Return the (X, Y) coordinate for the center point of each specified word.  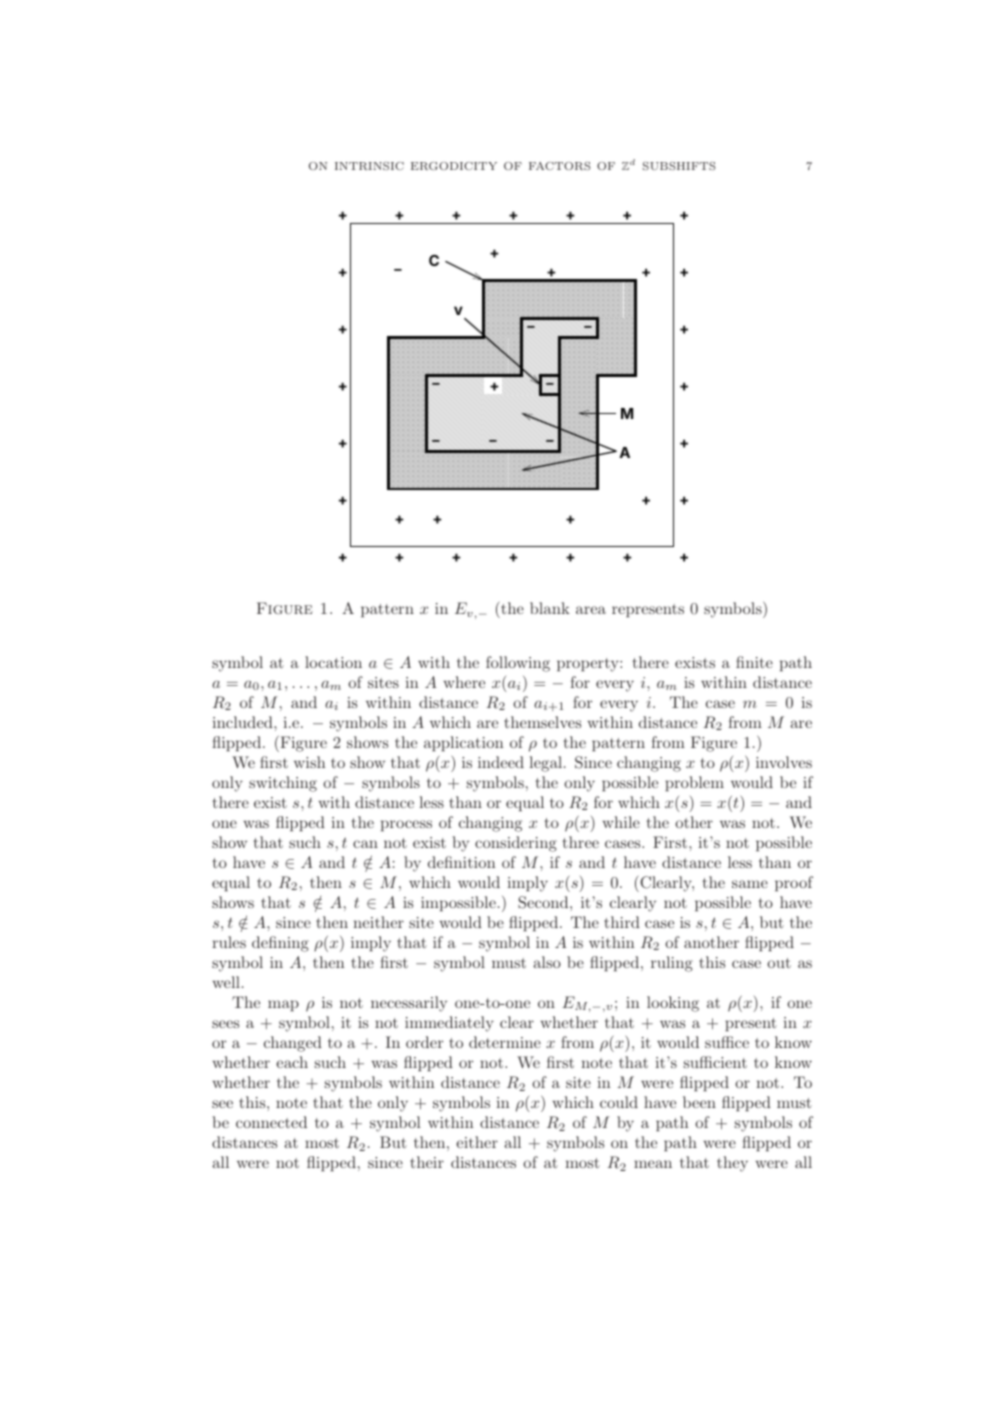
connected (271, 1122)
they (732, 1164)
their (427, 1162)
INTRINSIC (369, 166)
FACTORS (559, 166)
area (591, 610)
